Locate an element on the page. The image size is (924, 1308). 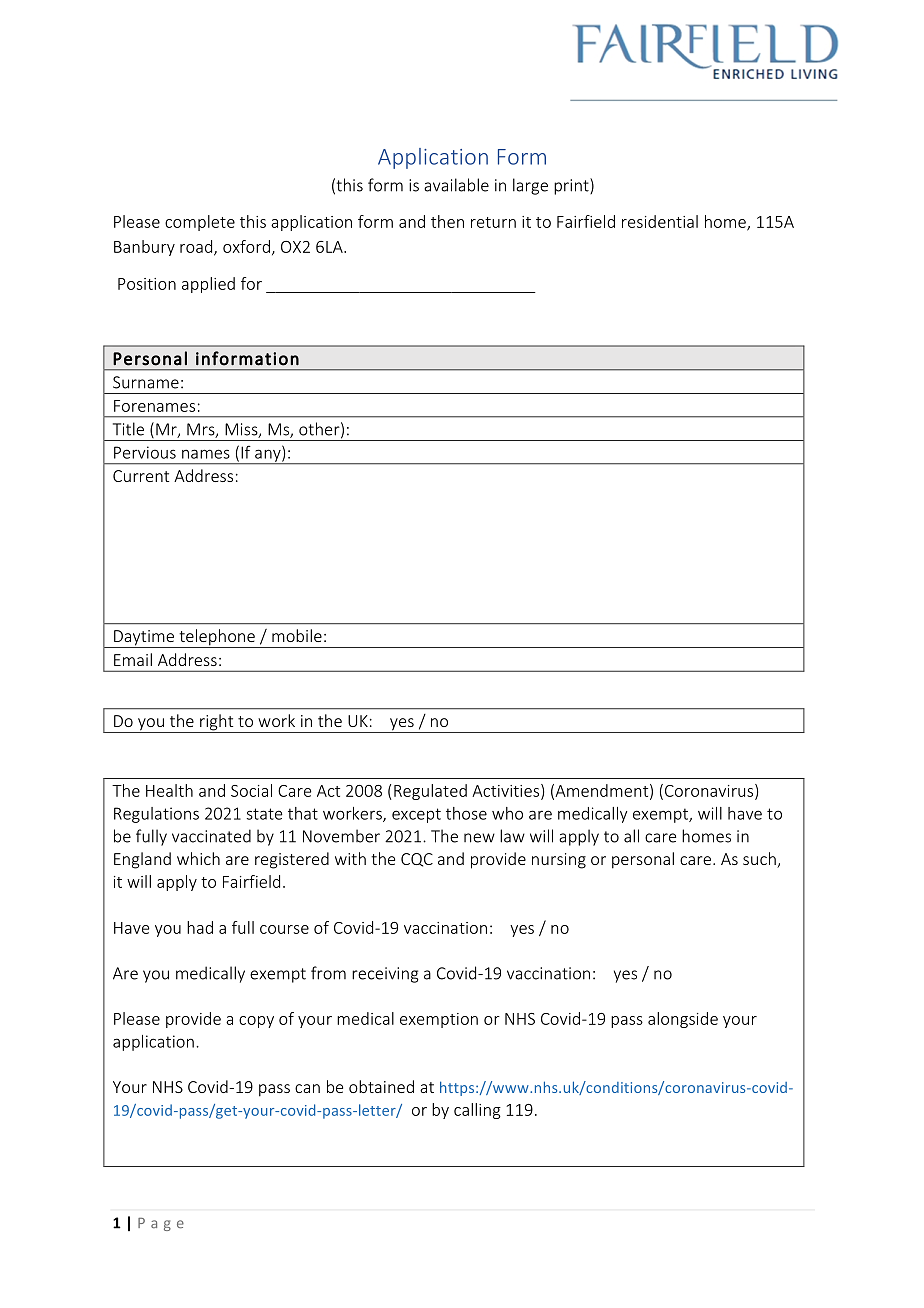
then is located at coordinates (447, 221).
